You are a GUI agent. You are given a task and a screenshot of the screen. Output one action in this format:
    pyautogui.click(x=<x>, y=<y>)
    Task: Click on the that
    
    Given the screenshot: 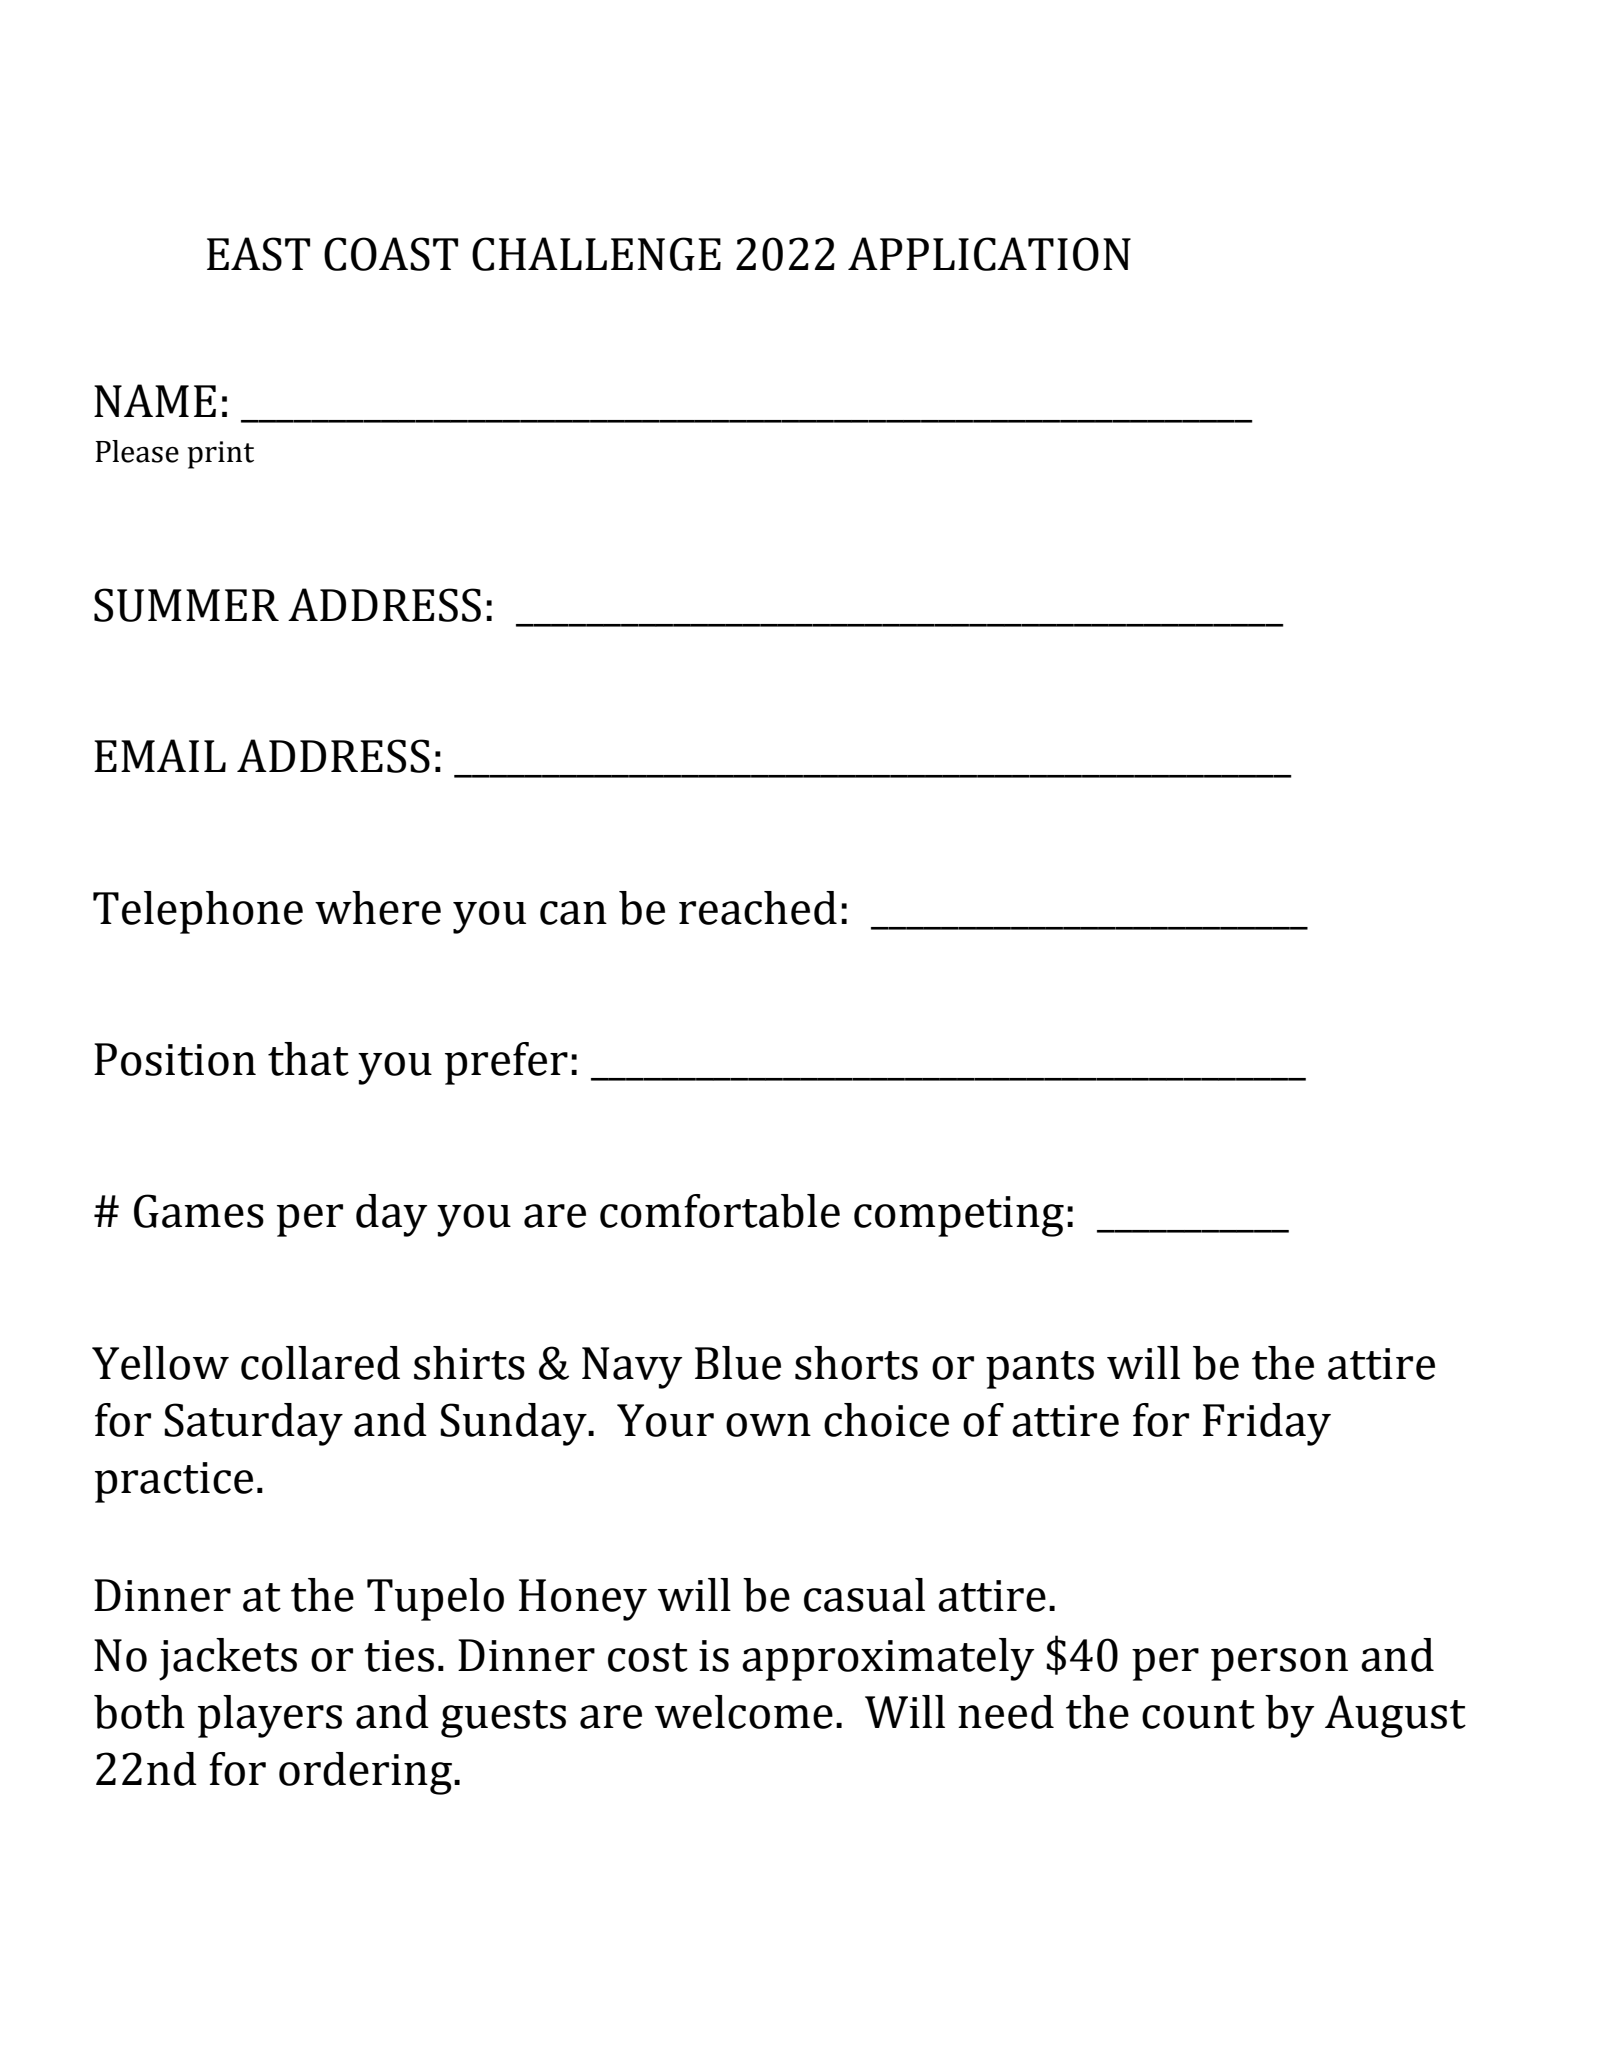 What is the action you would take?
    pyautogui.click(x=308, y=1059)
